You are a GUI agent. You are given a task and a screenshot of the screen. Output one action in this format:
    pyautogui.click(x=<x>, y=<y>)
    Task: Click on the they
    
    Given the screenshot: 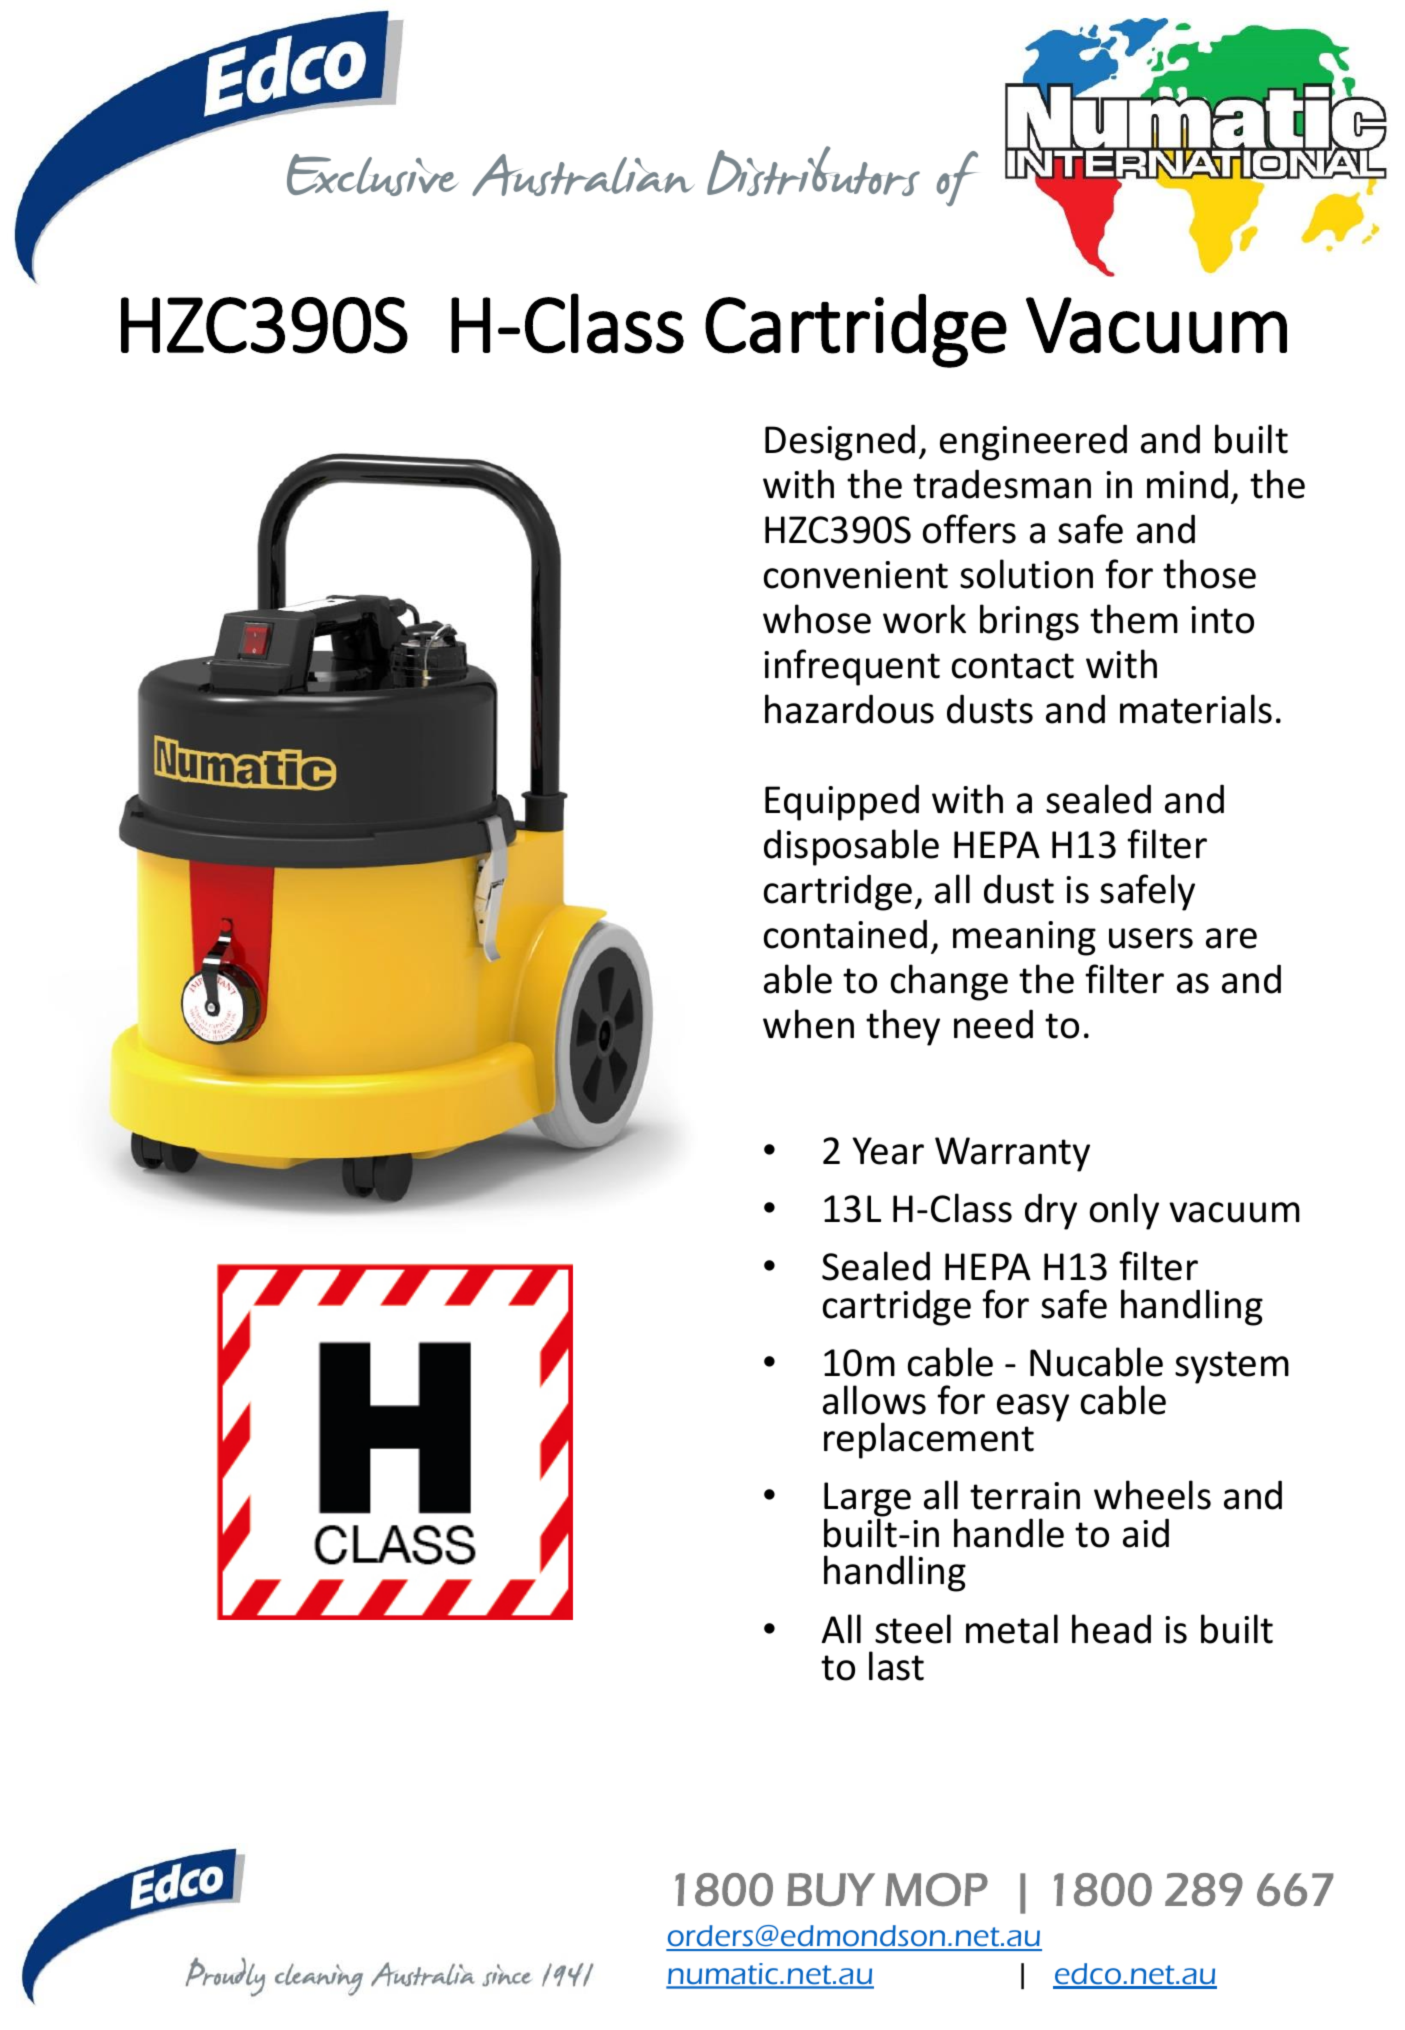 What is the action you would take?
    pyautogui.click(x=903, y=1027)
